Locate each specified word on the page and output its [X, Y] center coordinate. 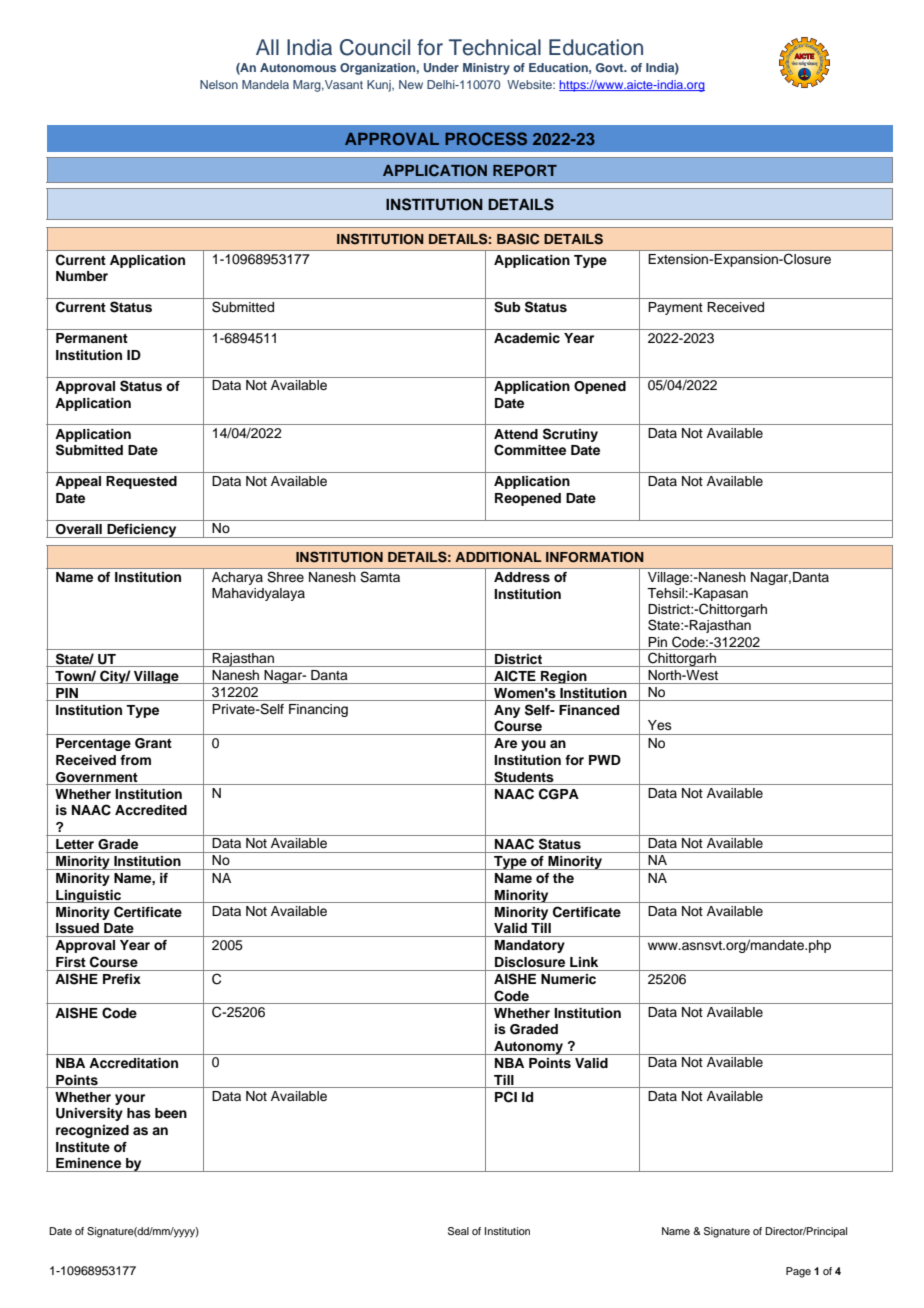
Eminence [88, 1163]
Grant [153, 743]
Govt [611, 67]
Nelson [219, 84]
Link [584, 962]
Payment [675, 308]
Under [441, 67]
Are [505, 743]
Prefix [122, 979]
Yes [660, 725]
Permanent [92, 338]
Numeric [568, 979]
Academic [527, 338]
